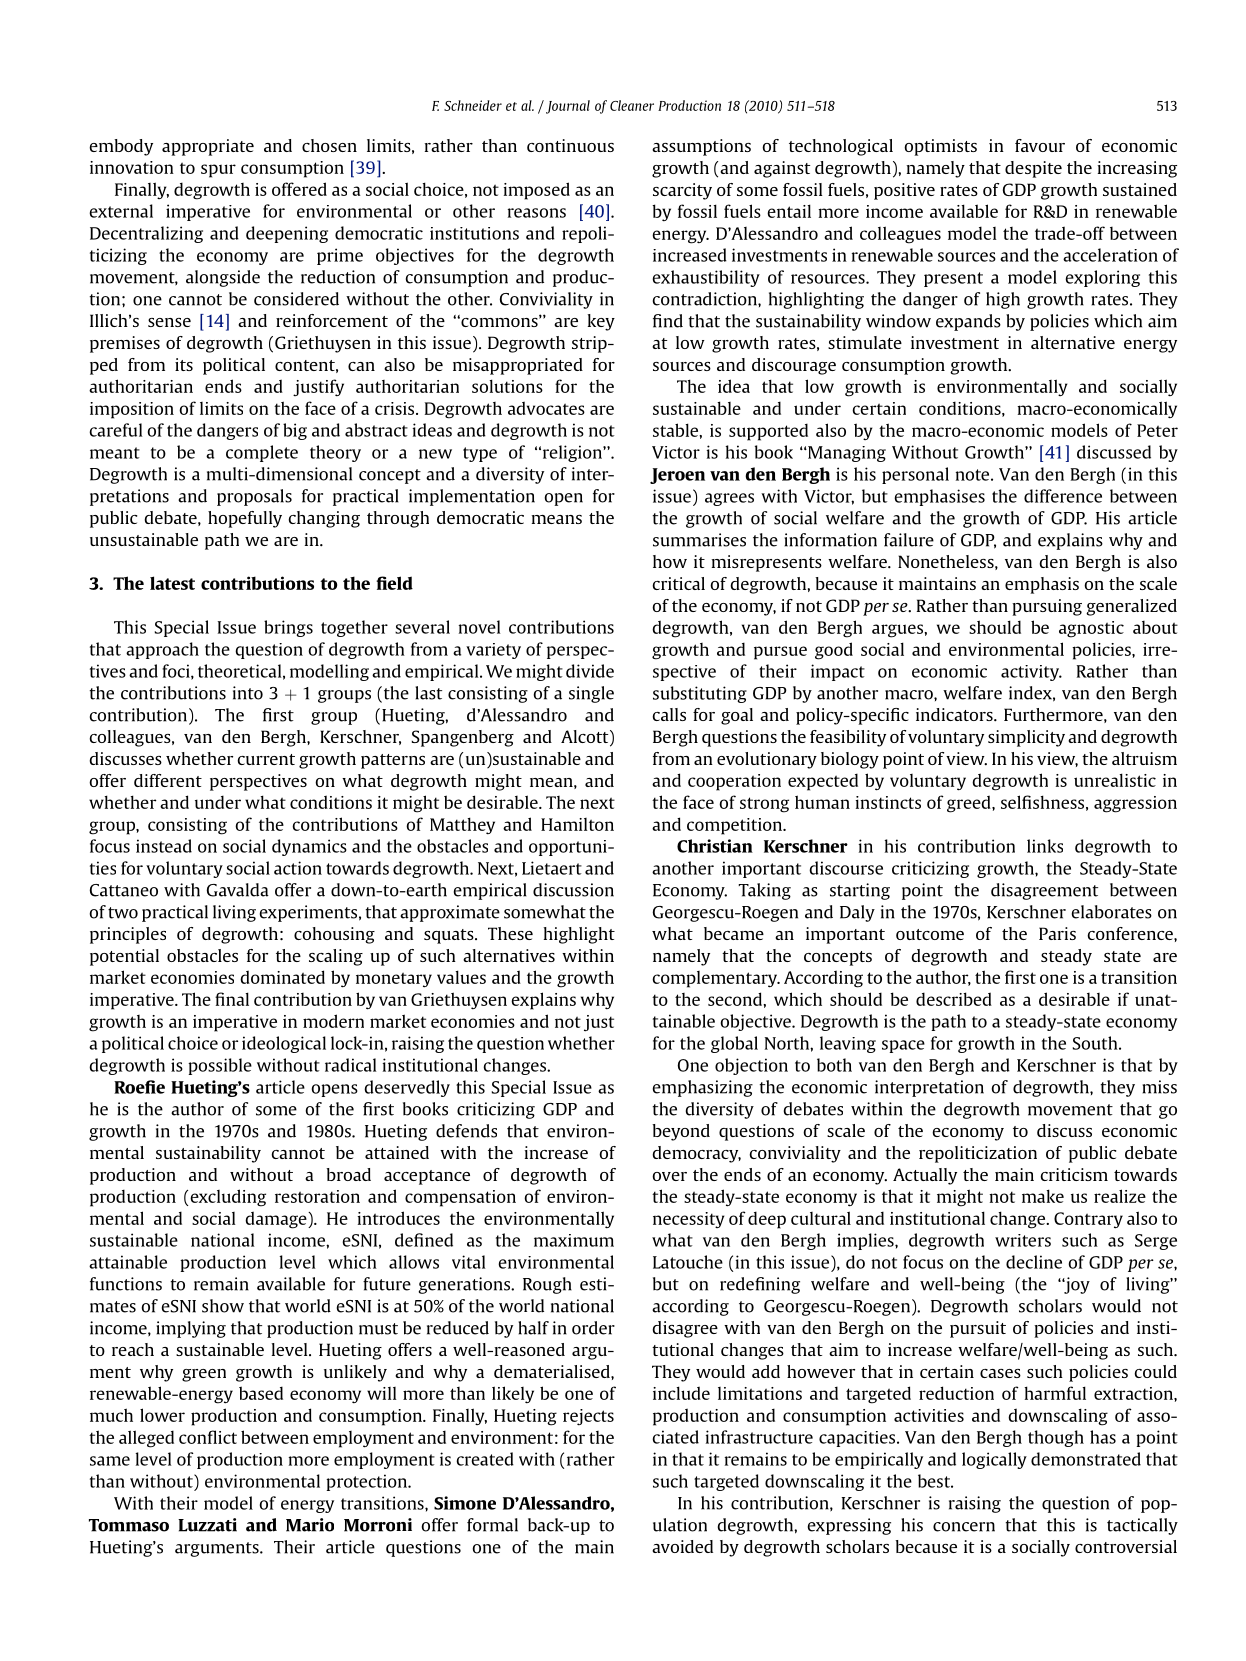 The width and height of the screenshot is (1246, 1661). I want to click on Mario, so click(310, 1525).
